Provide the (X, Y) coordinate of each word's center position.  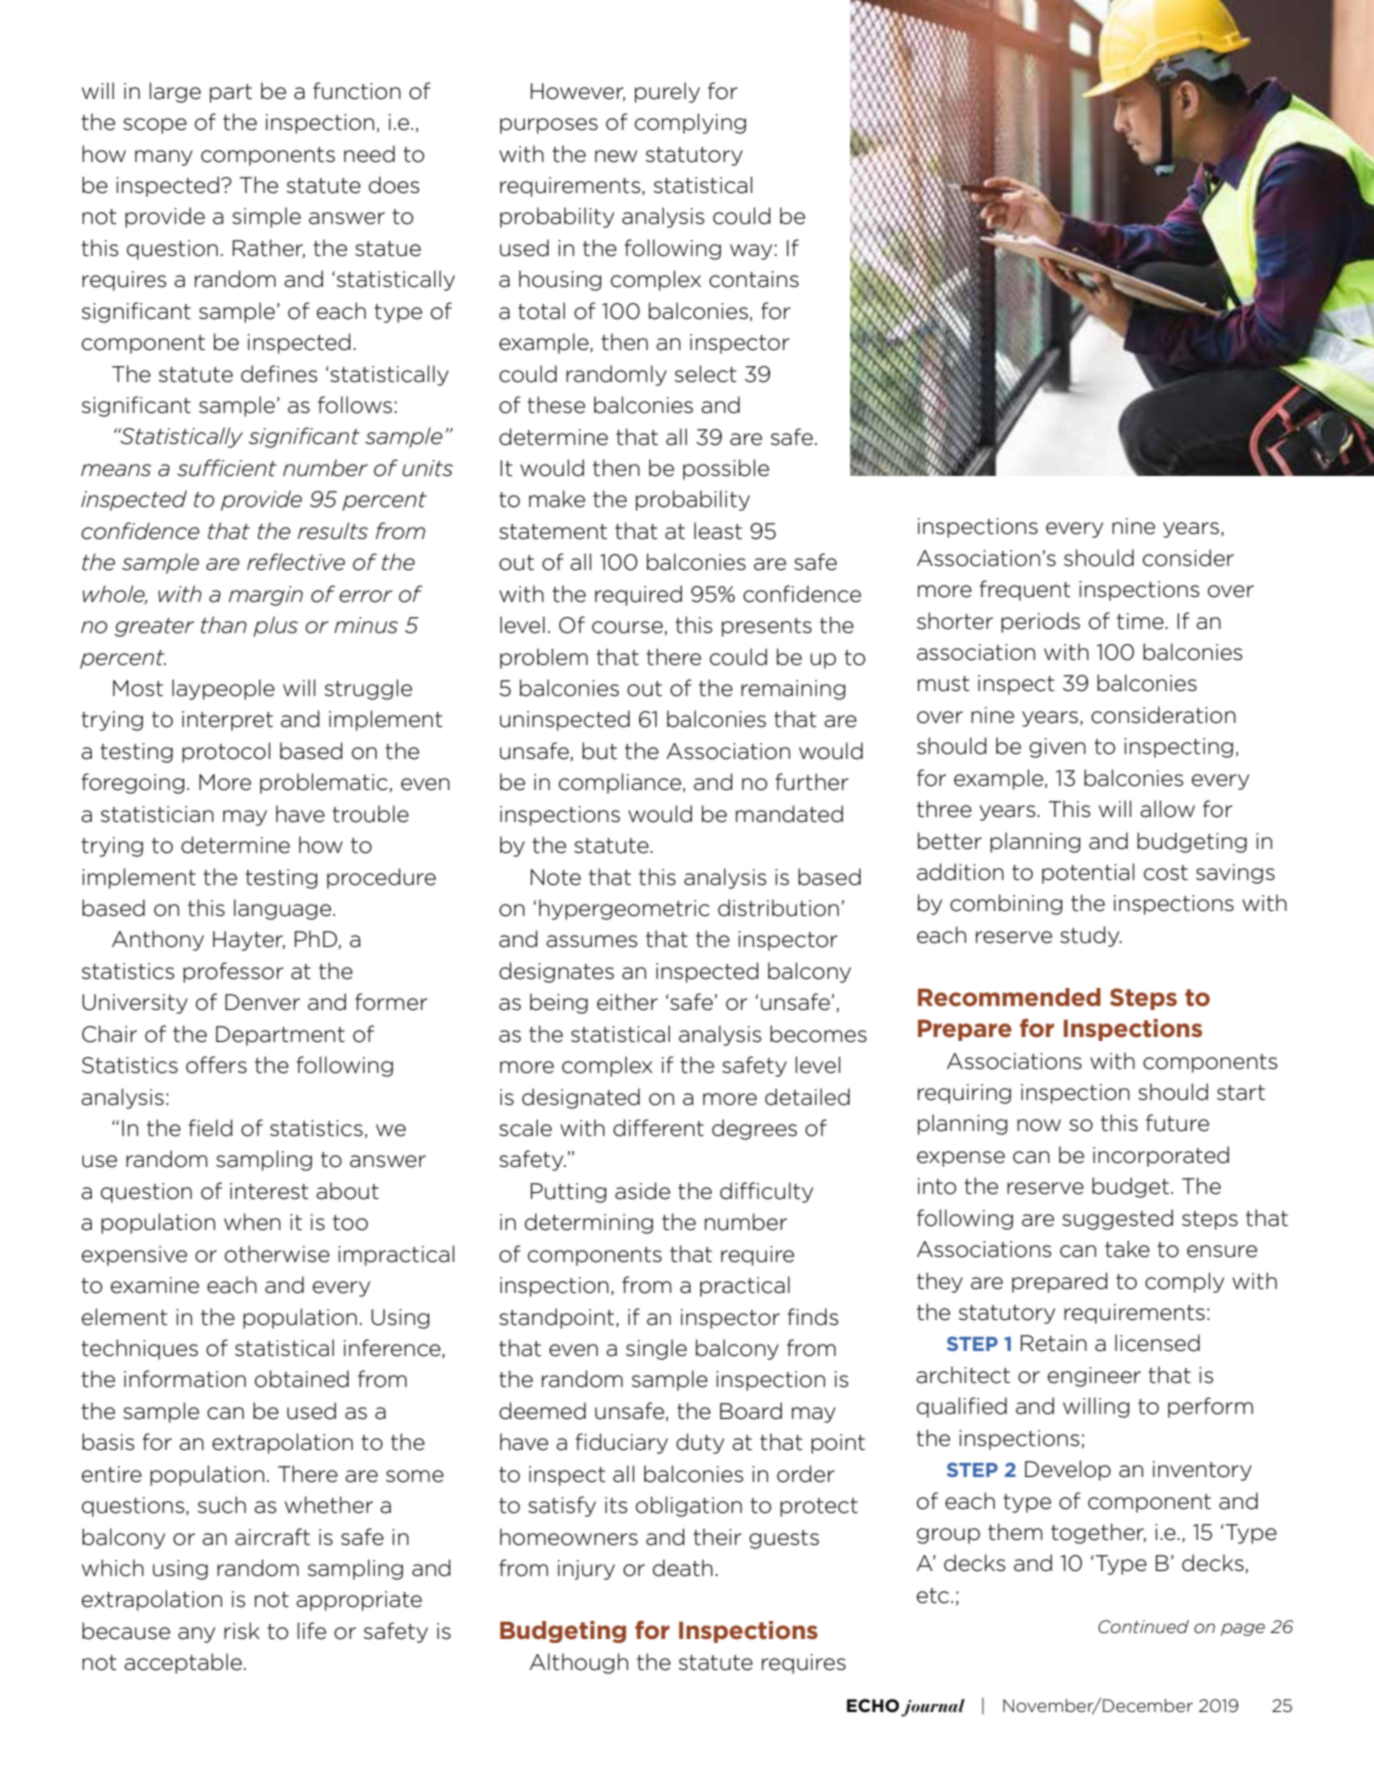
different (658, 1128)
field (210, 1128)
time (1141, 621)
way (751, 252)
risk (242, 1630)
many (164, 158)
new (616, 156)
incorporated (1161, 1156)
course (628, 628)
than (224, 625)
